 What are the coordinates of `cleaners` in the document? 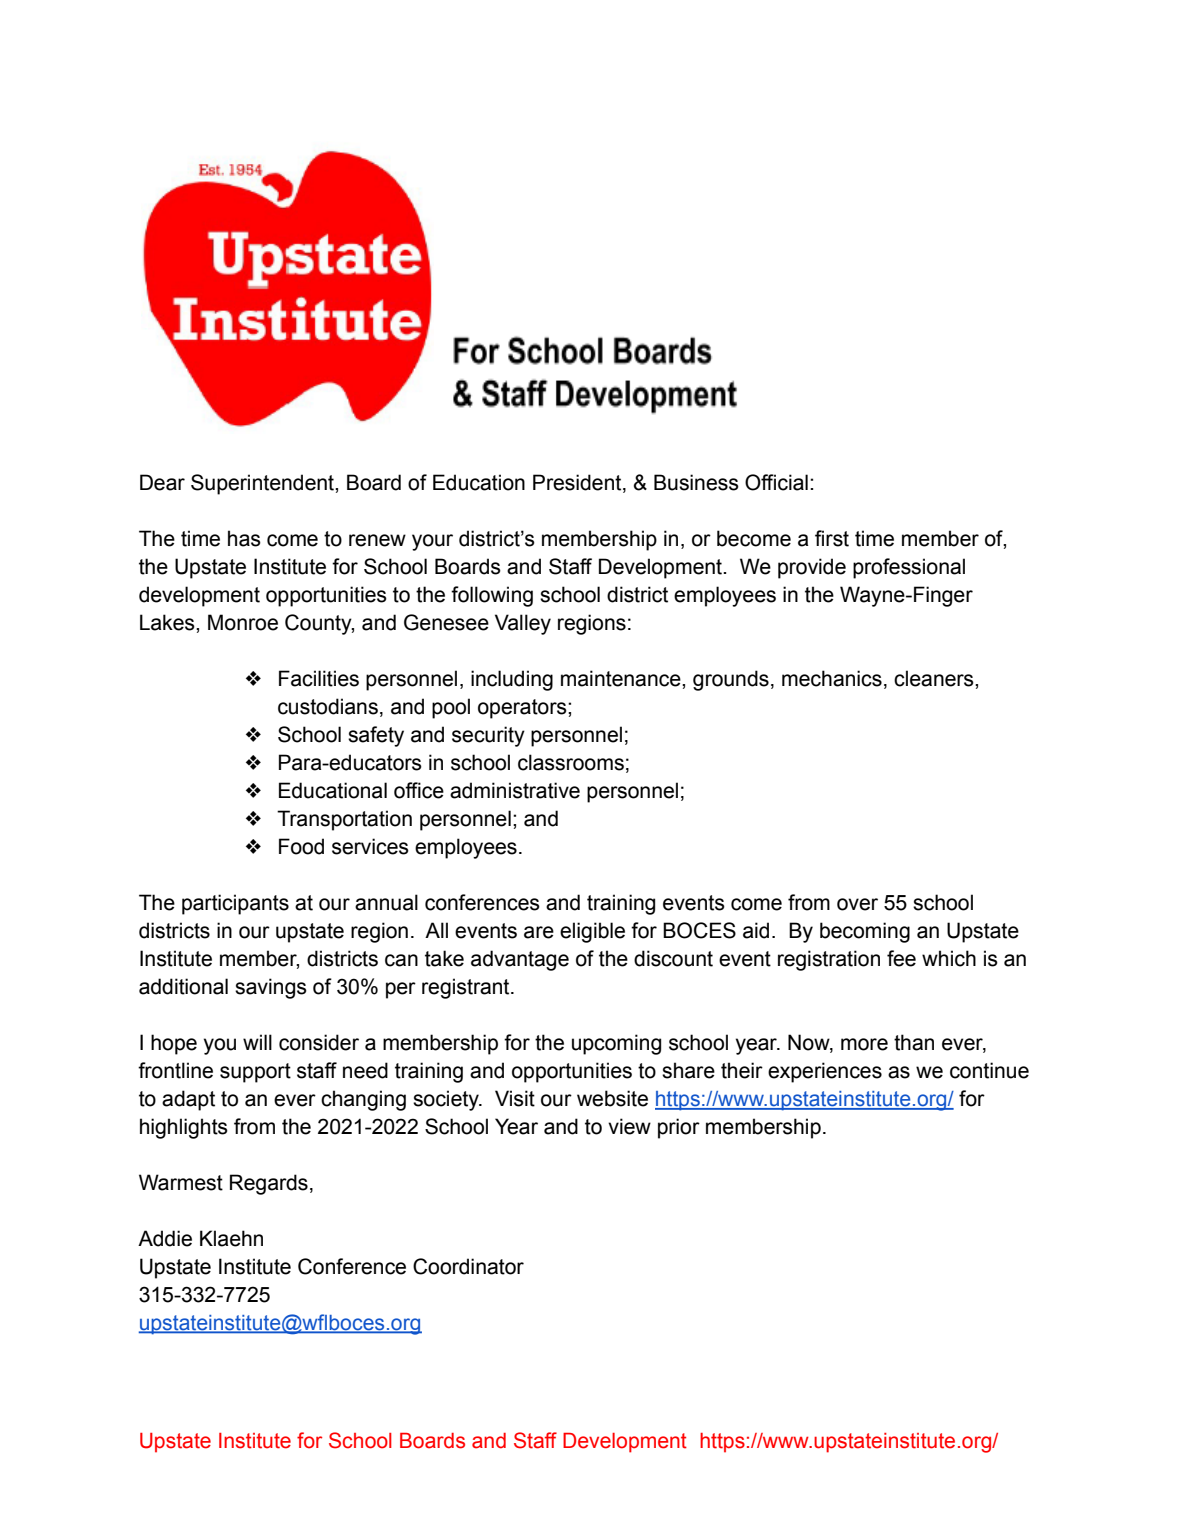 It's located at (935, 678).
